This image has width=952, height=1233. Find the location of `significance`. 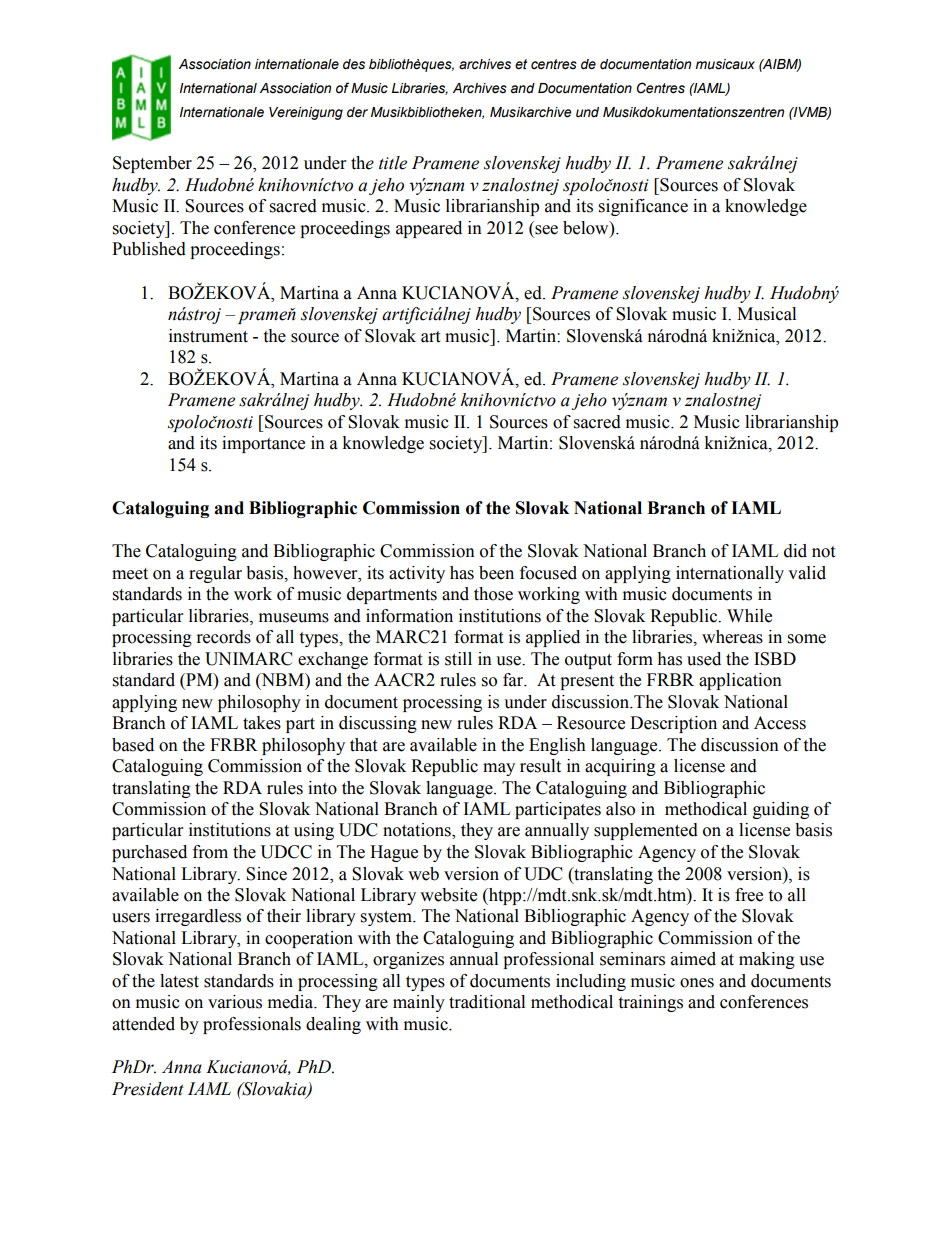

significance is located at coordinates (643, 207).
